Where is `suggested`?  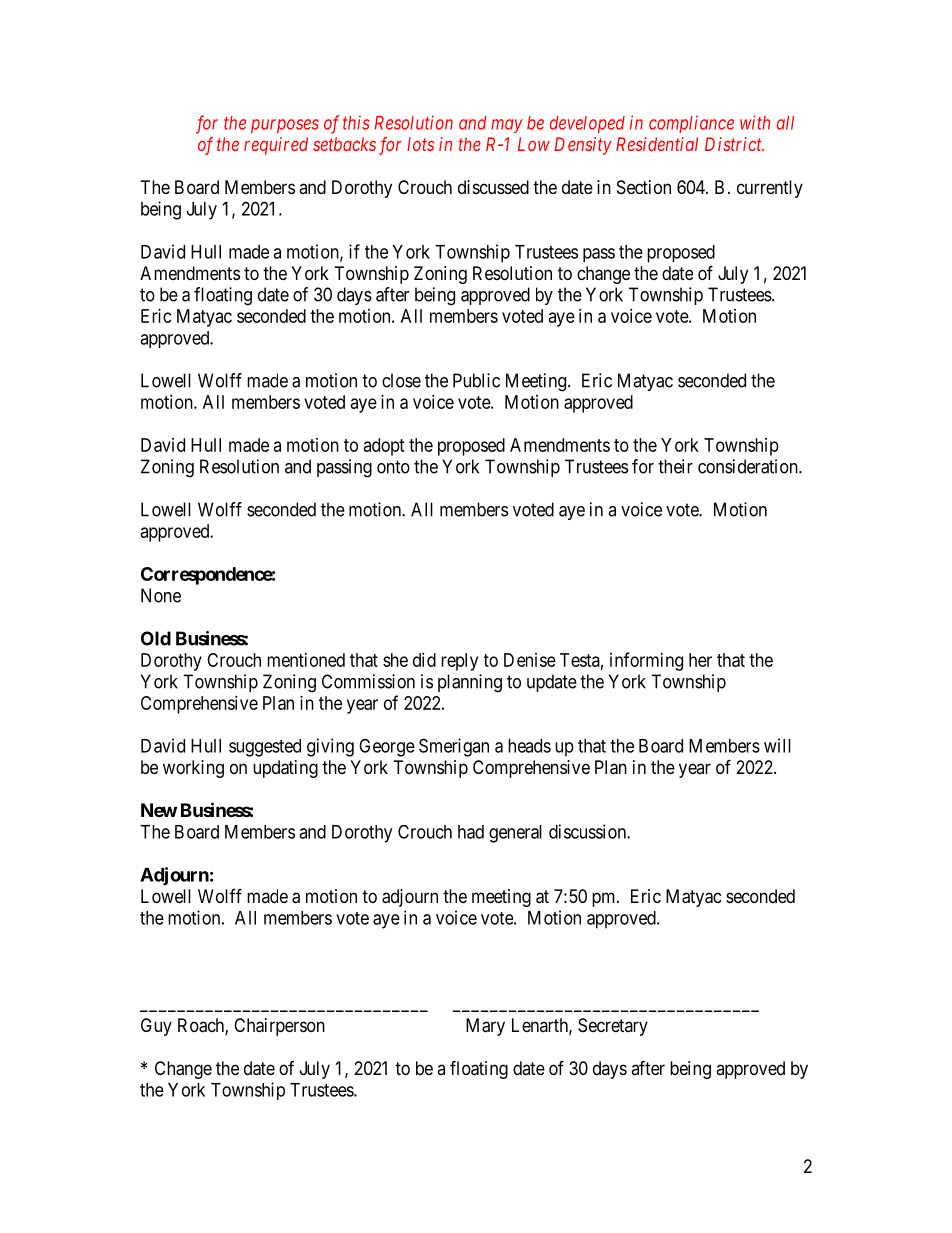
suggested is located at coordinates (265, 748).
